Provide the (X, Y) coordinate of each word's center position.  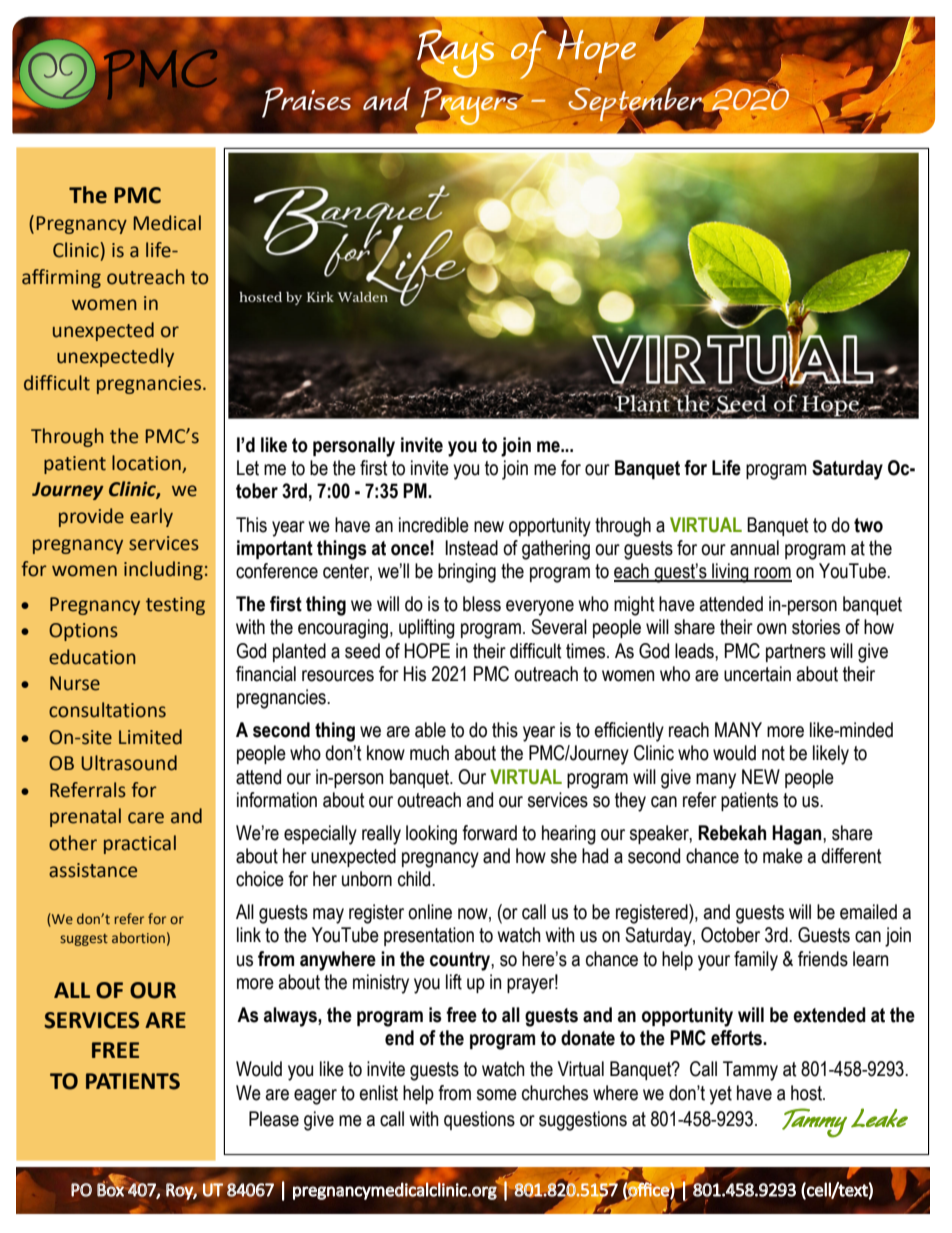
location (146, 463)
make (783, 856)
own (771, 629)
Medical (167, 223)
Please (274, 1119)
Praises (306, 102)
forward (489, 833)
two (868, 525)
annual (754, 548)
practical (140, 844)
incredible (434, 525)
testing (175, 606)
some (497, 1095)
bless (482, 604)
